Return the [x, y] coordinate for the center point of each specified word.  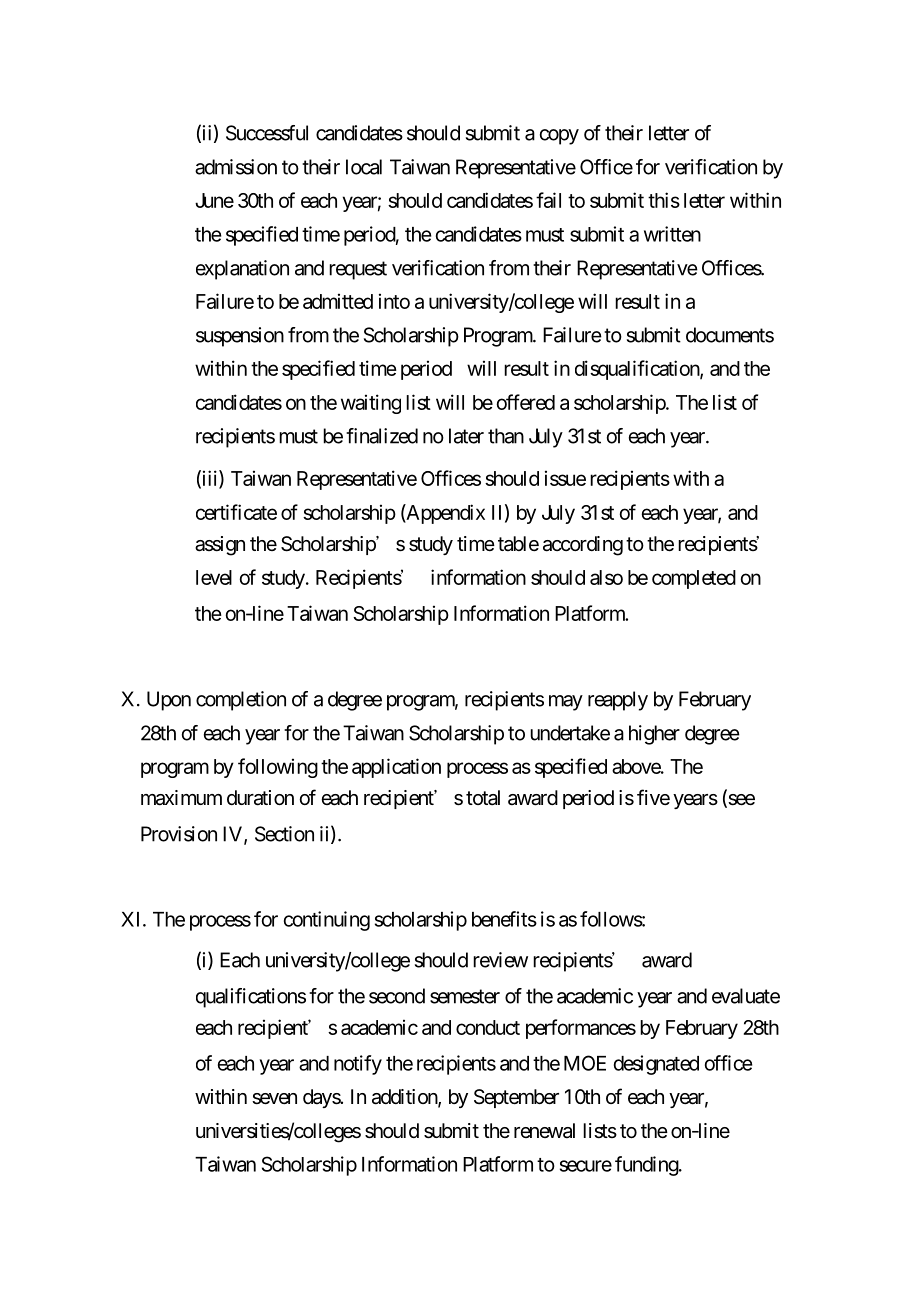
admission [236, 167]
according [583, 546]
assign [220, 546]
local [364, 167]
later [466, 436]
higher [654, 735]
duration [260, 798]
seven [274, 1099]
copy [559, 137]
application [396, 768]
